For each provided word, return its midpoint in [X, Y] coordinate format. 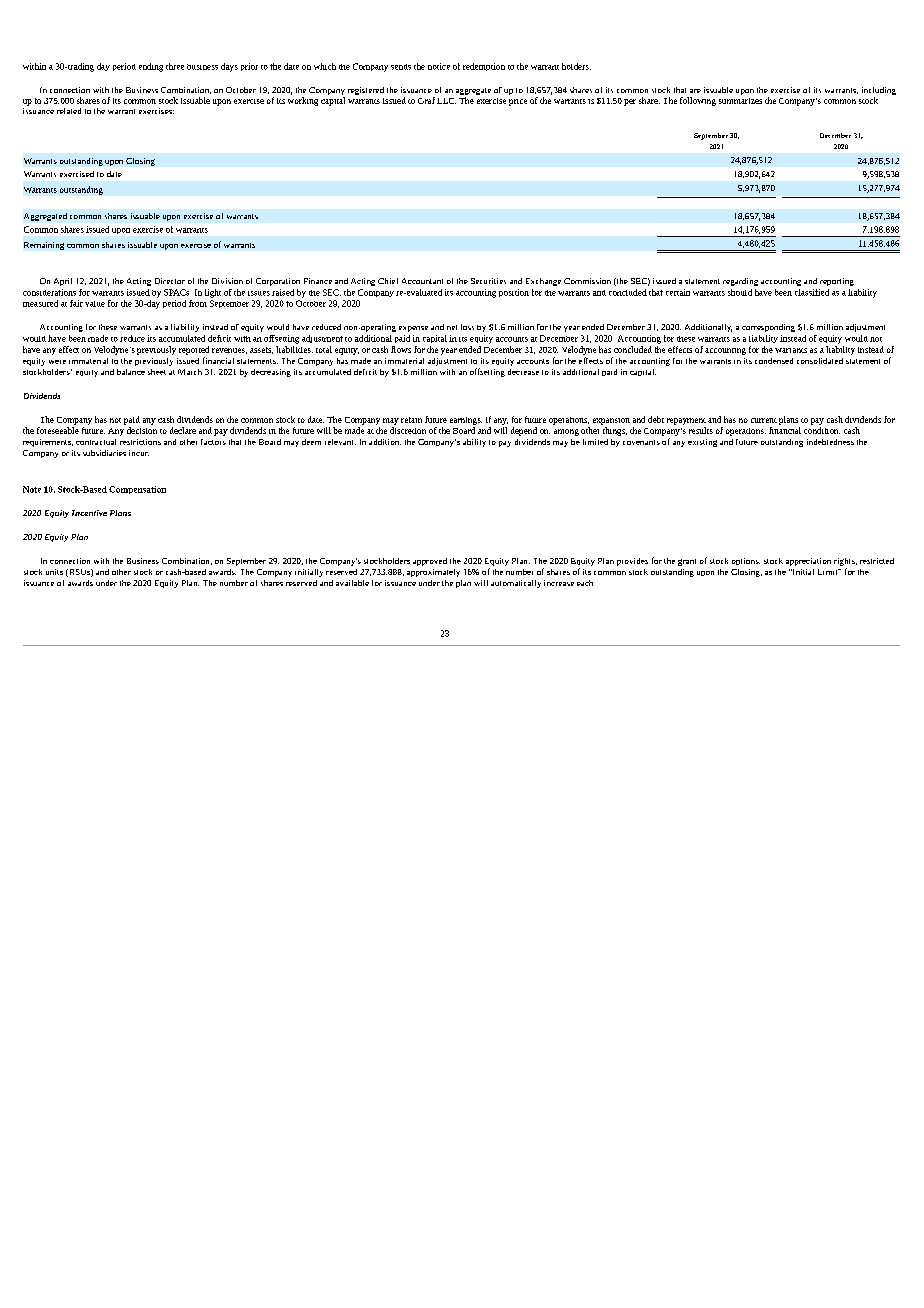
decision [142, 430]
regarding [740, 282]
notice [439, 66]
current [764, 420]
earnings [466, 421]
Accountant [422, 281]
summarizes [740, 101]
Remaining [44, 246]
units [54, 572]
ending [151, 67]
